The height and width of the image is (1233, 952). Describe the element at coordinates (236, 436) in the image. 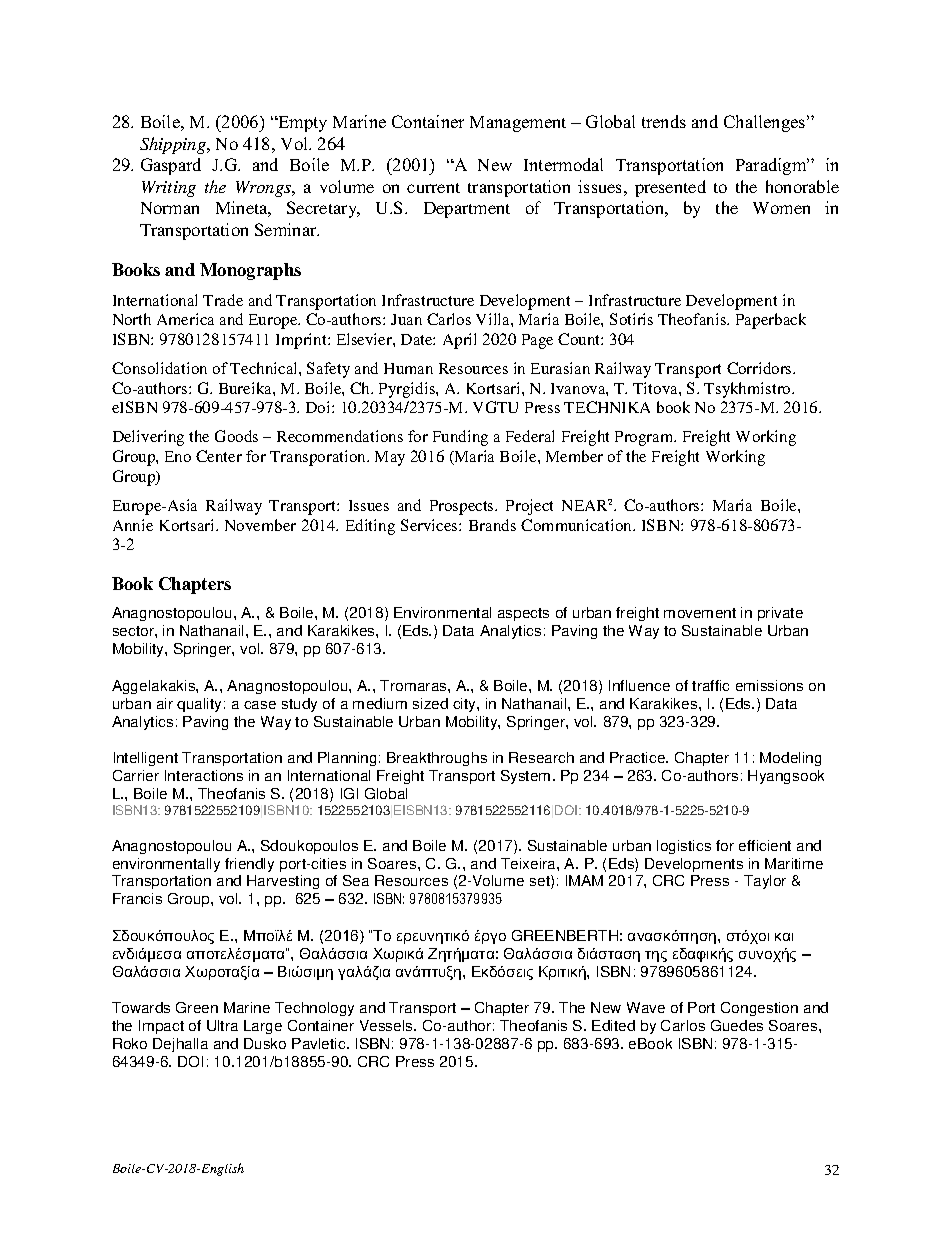

I see `Goods` at that location.
